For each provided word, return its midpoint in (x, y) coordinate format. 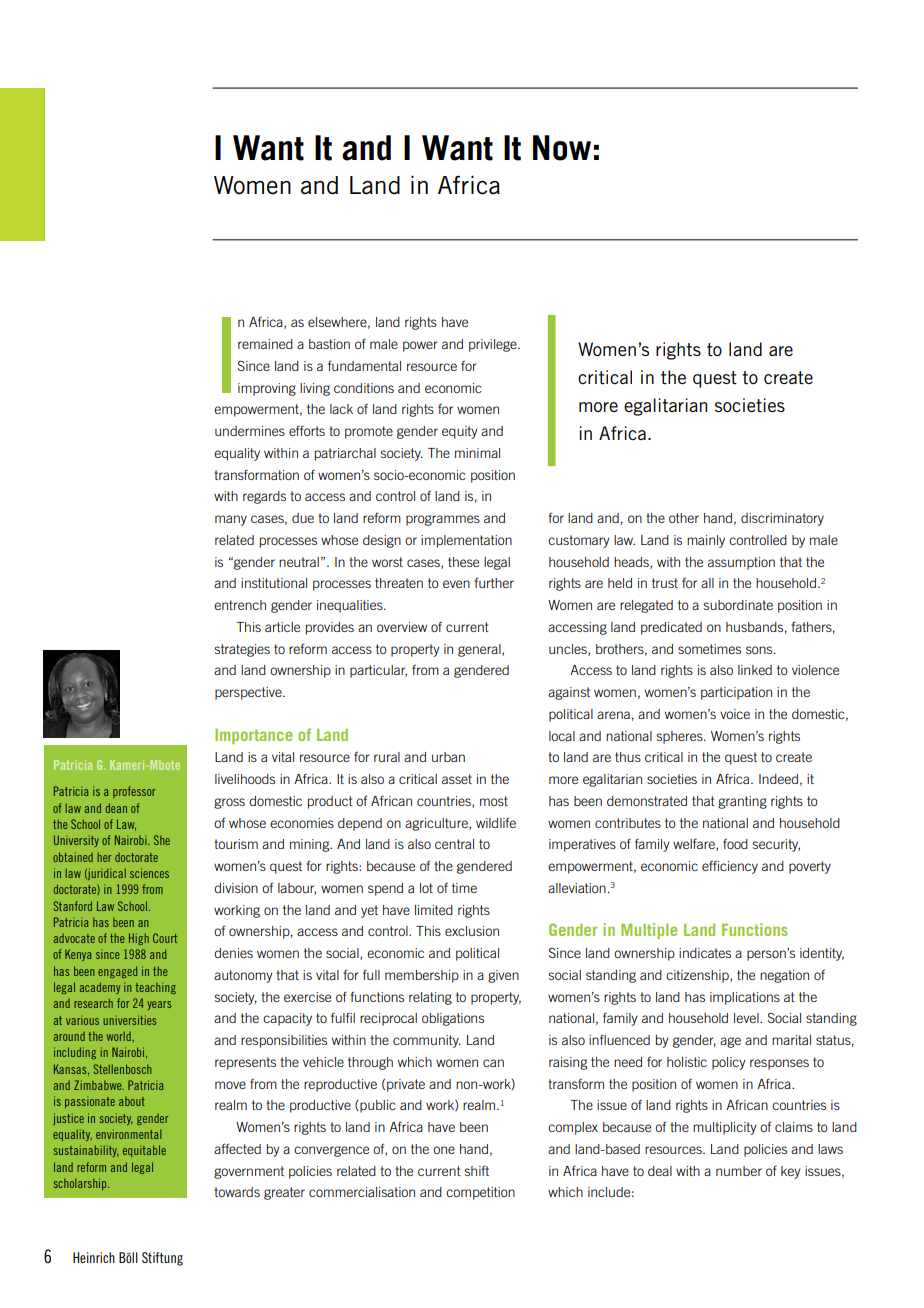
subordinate (738, 605)
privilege (494, 345)
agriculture (437, 824)
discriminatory (782, 519)
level (747, 1018)
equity (460, 432)
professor (134, 792)
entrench (240, 605)
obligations (453, 1019)
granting (742, 802)
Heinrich (94, 1257)
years (159, 1005)
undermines (250, 431)
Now (562, 148)
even (456, 584)
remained (265, 344)
